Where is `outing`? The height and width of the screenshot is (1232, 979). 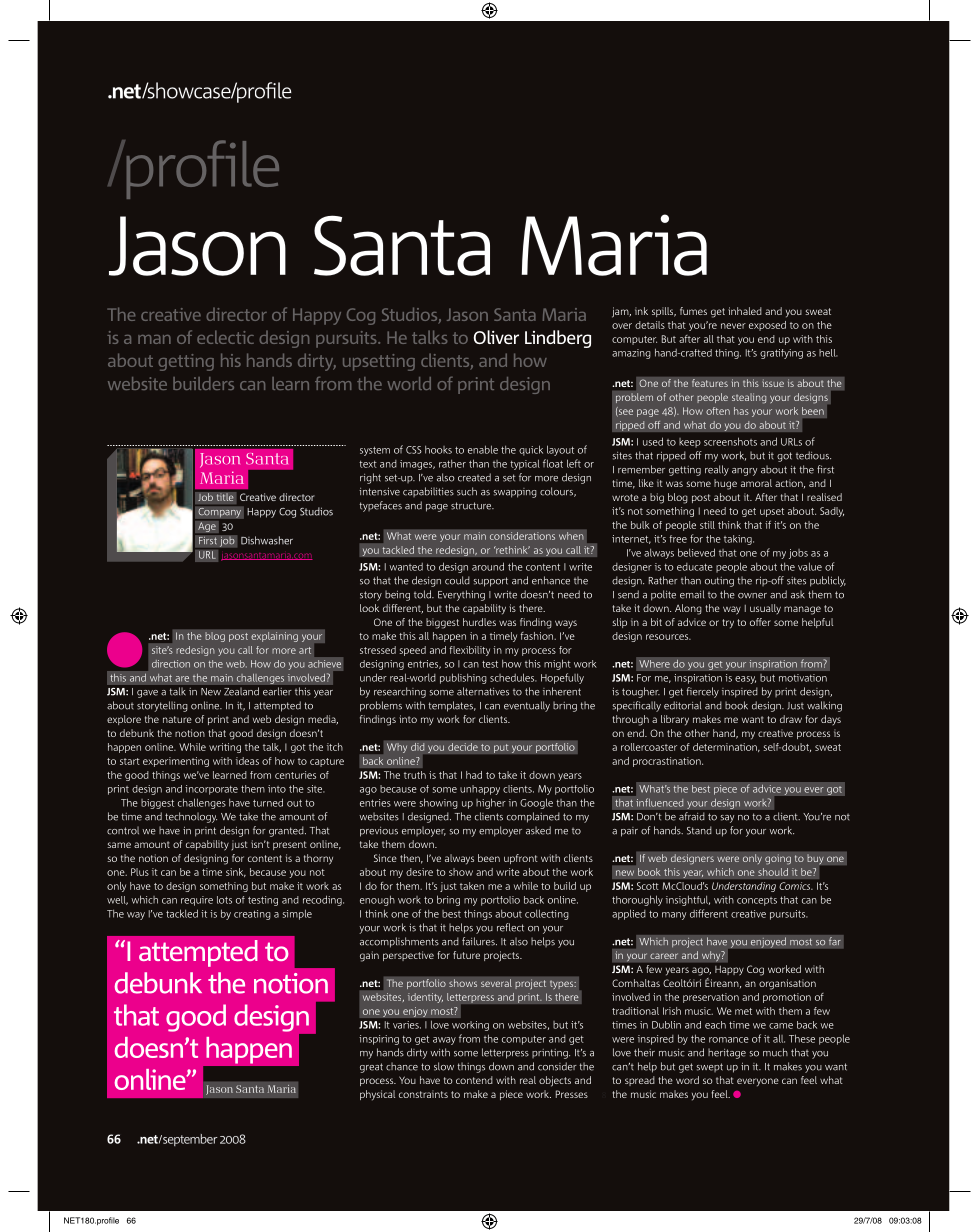
outing is located at coordinates (719, 582).
